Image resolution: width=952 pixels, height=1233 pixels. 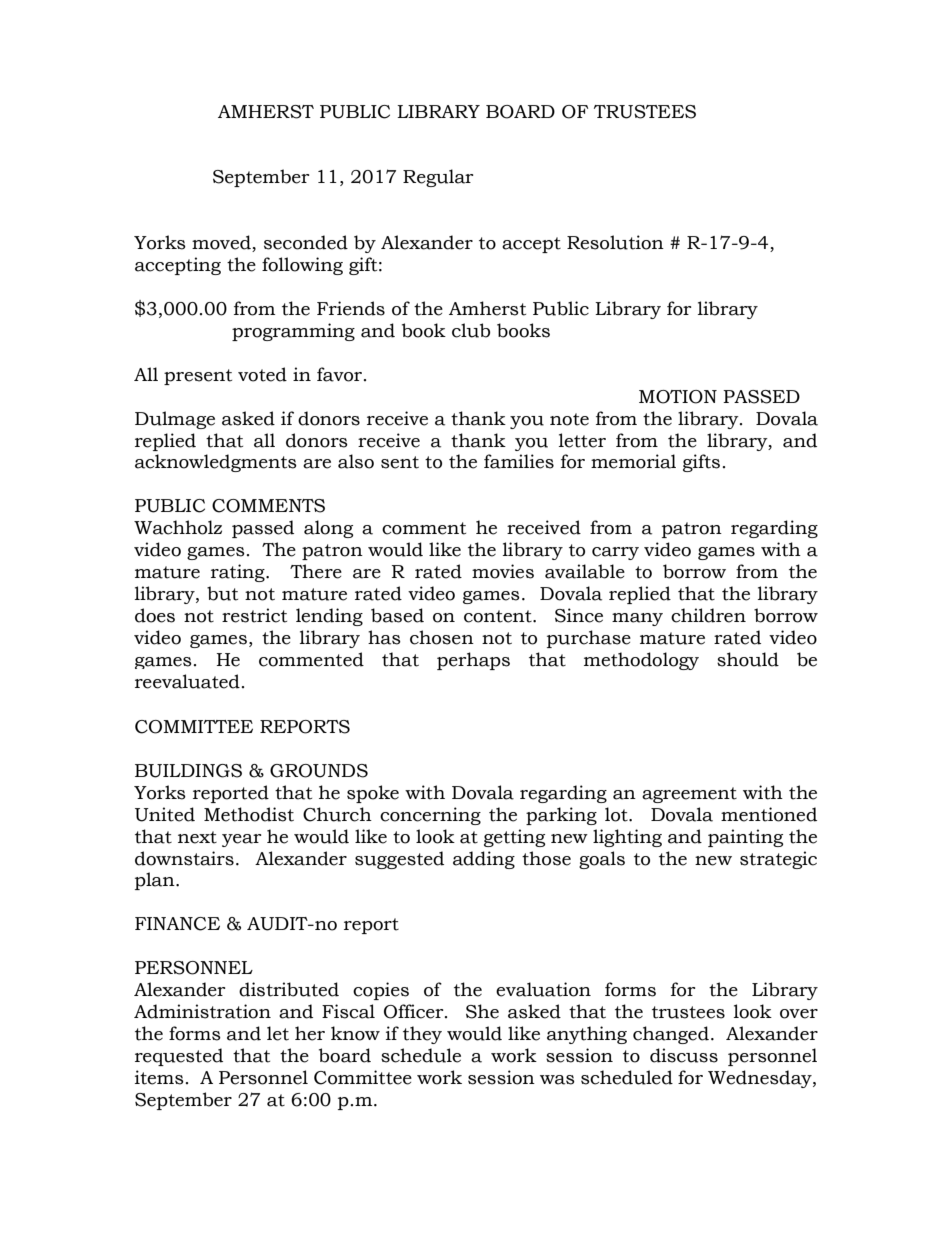 I want to click on moved, so click(x=222, y=243).
